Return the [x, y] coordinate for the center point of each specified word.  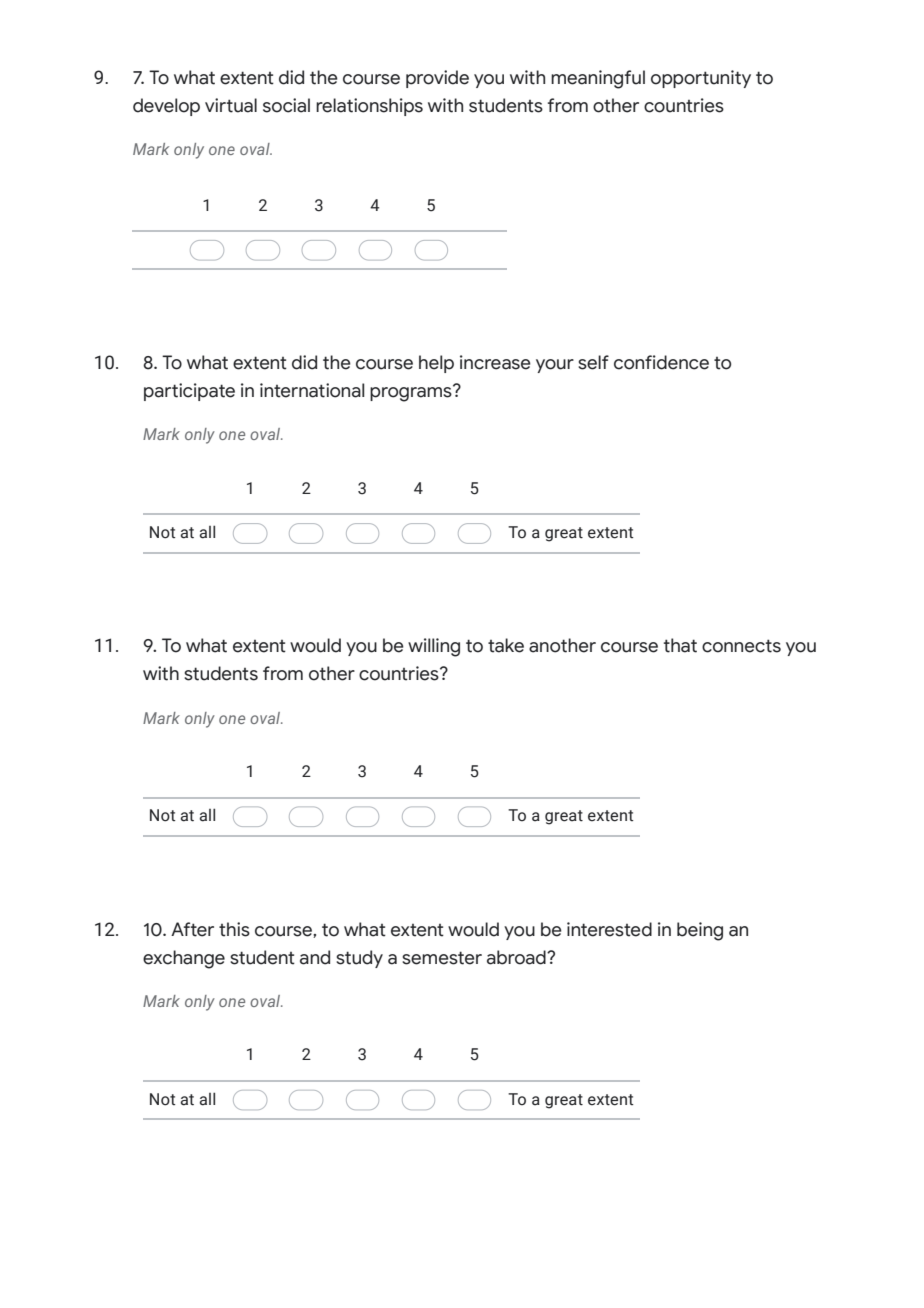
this [234, 929]
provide [437, 79]
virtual [231, 105]
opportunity [701, 79]
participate [189, 392]
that [680, 645]
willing [434, 647]
